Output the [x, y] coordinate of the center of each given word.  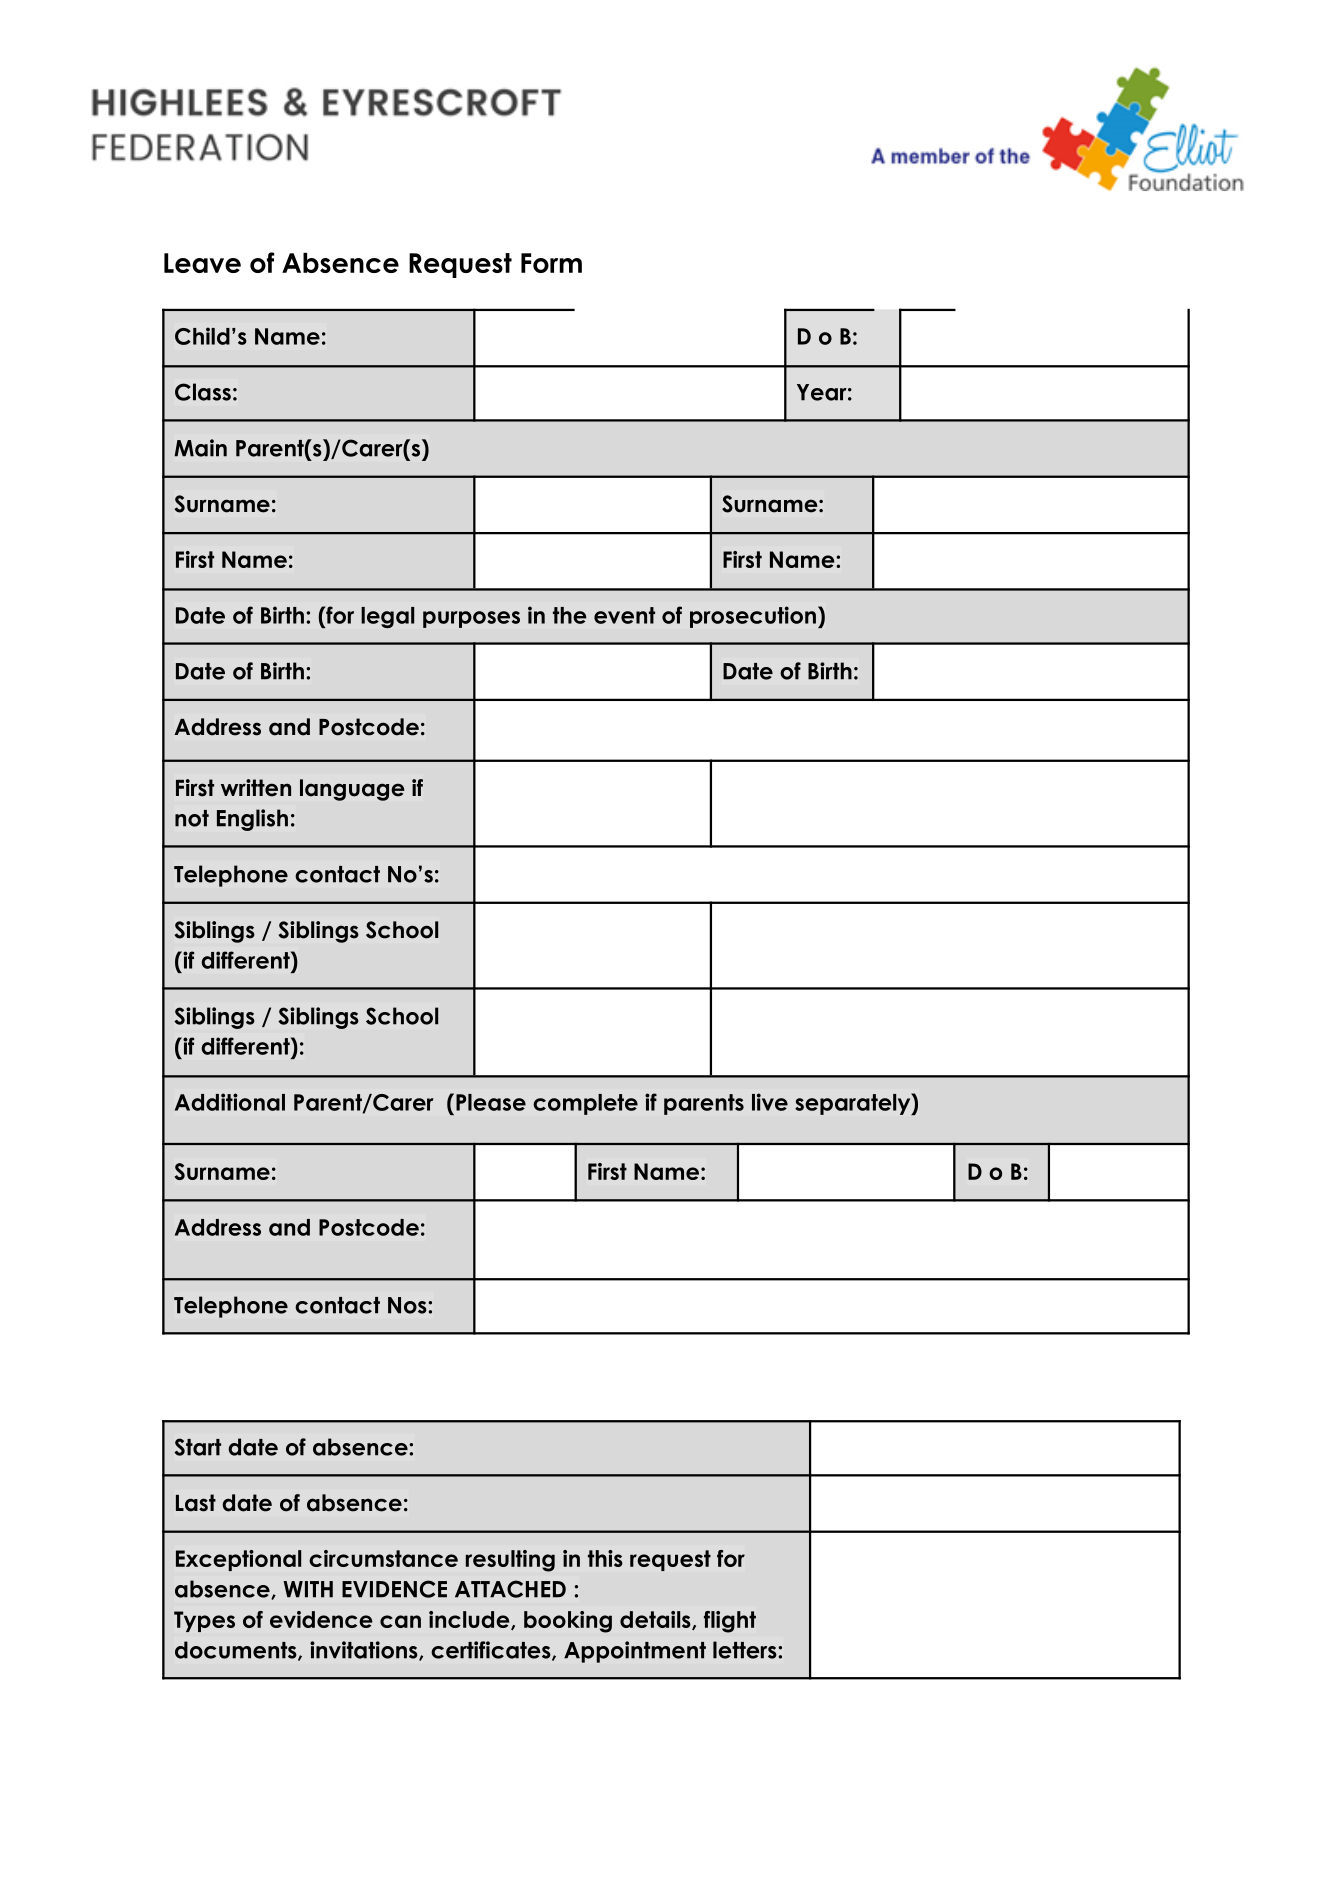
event [624, 615]
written [256, 788]
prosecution [753, 617]
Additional [230, 1102]
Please [491, 1102]
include [470, 1620]
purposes [471, 619]
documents [237, 1651]
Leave [202, 263]
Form [551, 263]
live [770, 1102]
